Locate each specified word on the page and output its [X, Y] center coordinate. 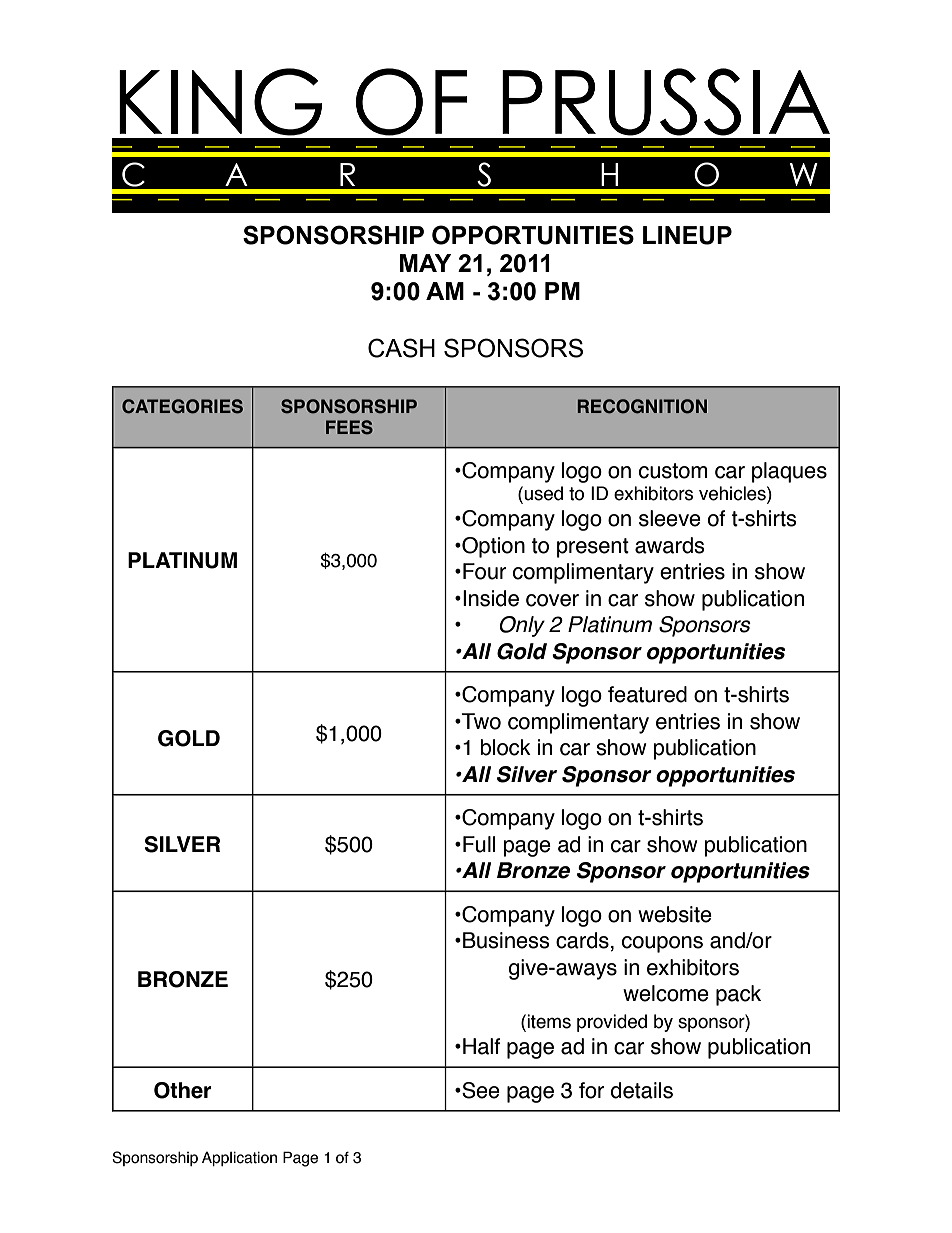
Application [239, 1159]
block [505, 747]
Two [480, 721]
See [480, 1090]
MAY [425, 263]
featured [647, 694]
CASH [401, 348]
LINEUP [687, 235]
